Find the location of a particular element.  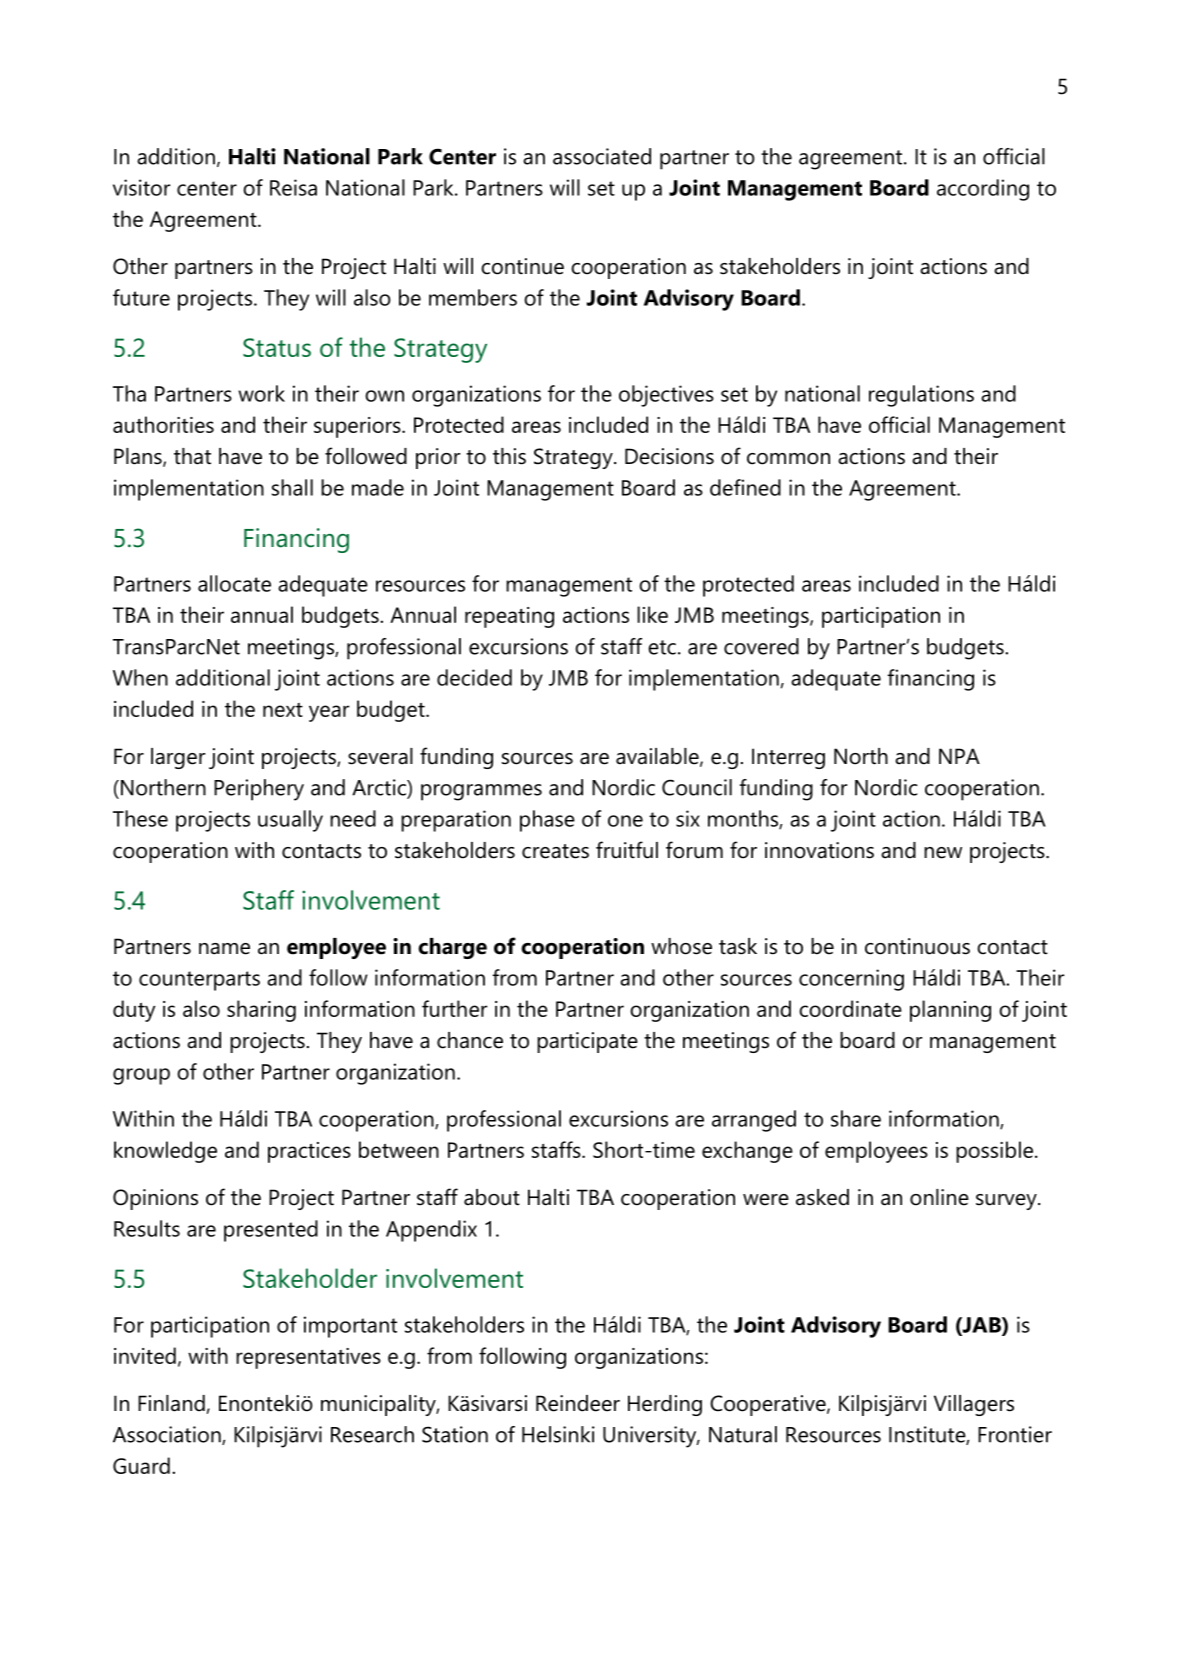

allocate is located at coordinates (234, 583).
